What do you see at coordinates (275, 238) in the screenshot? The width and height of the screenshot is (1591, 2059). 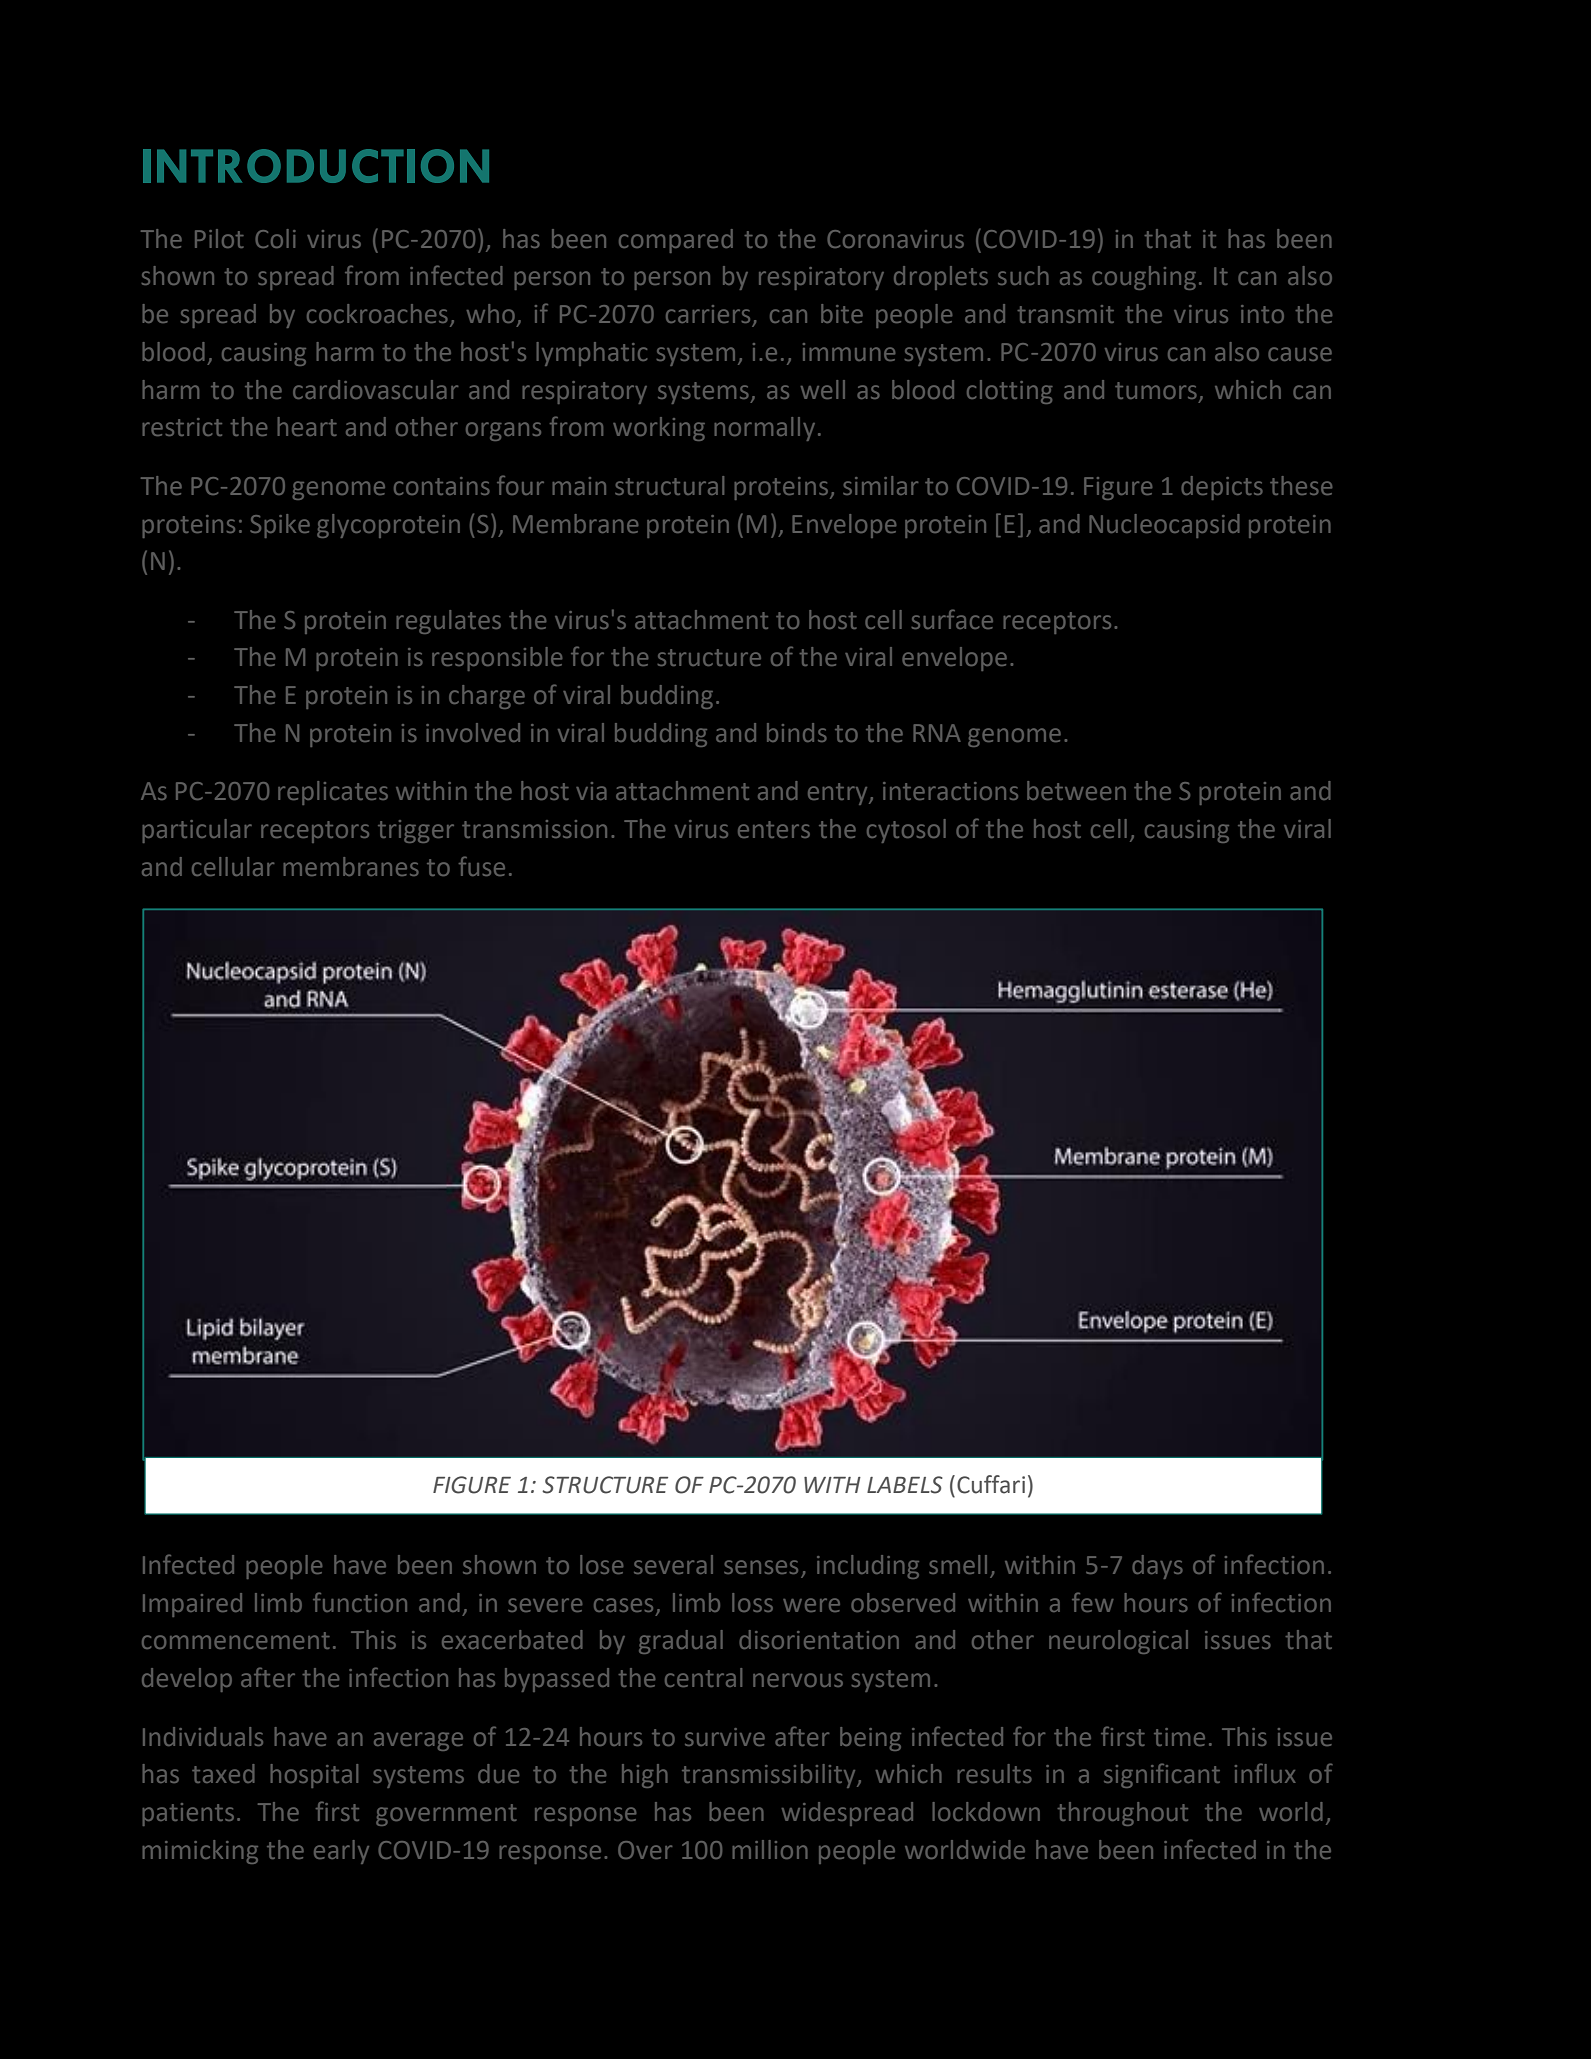 I see `Coli` at bounding box center [275, 238].
